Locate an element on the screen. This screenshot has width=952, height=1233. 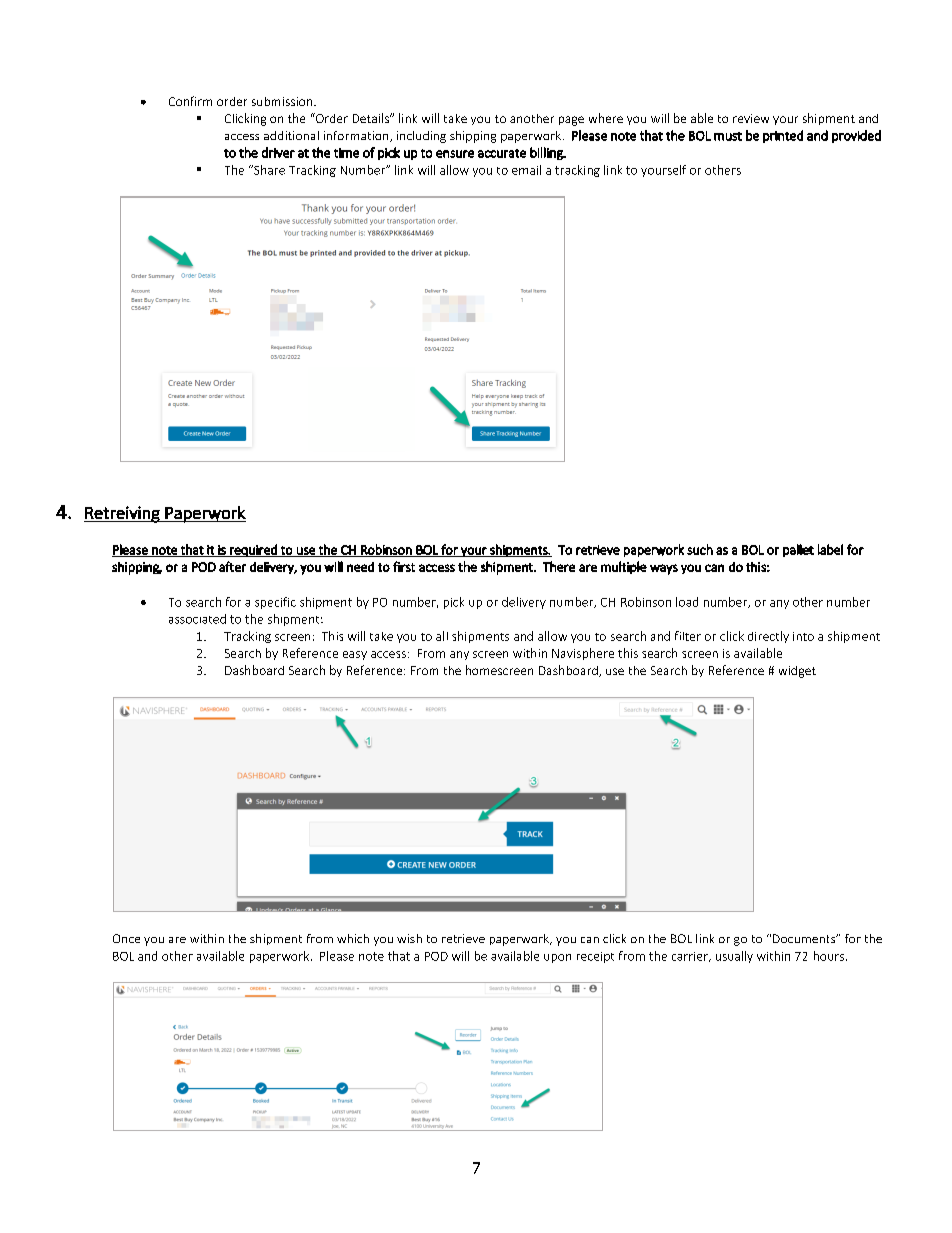
There is located at coordinates (559, 566).
